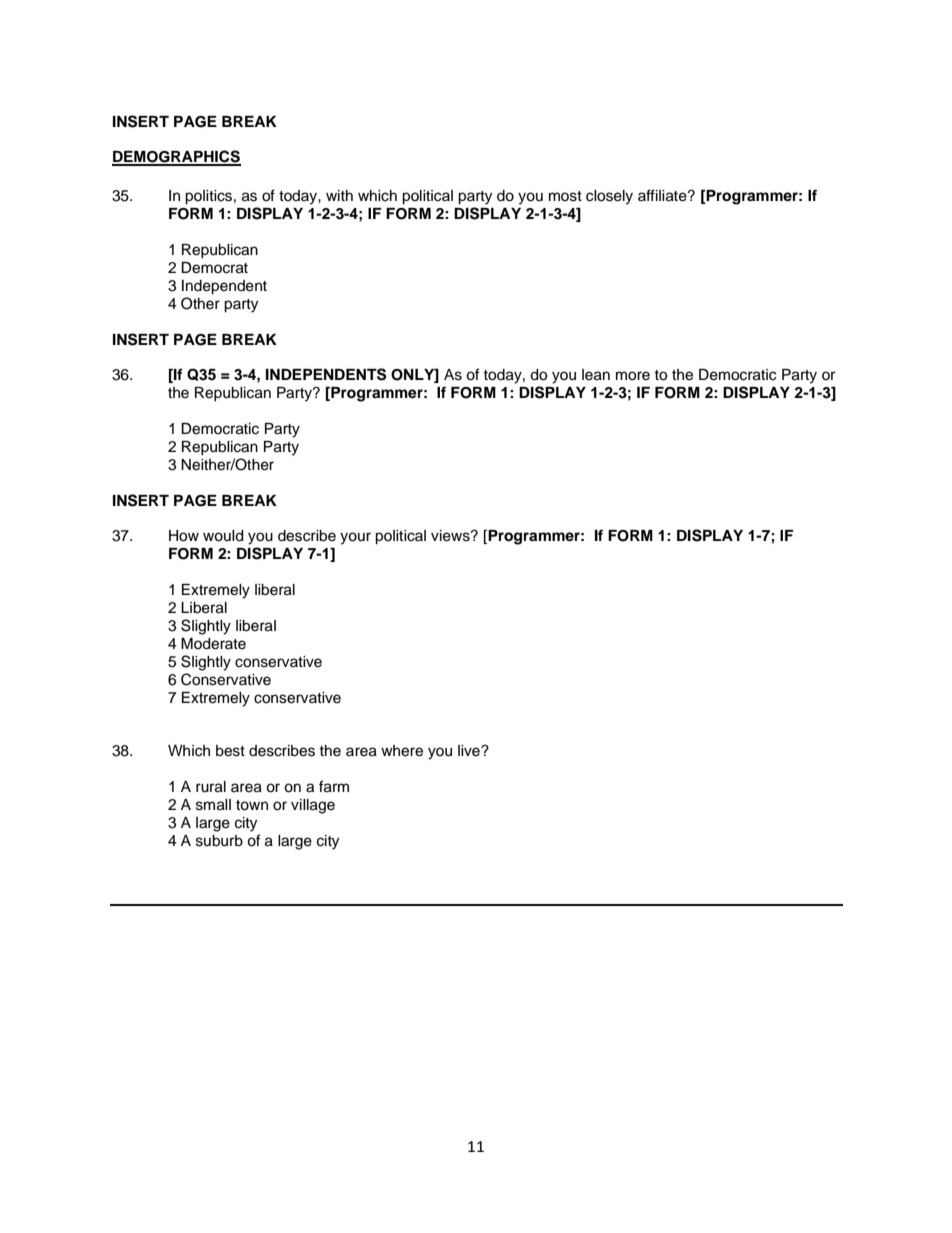 The height and width of the screenshot is (1233, 952). Describe the element at coordinates (339, 195) in the screenshot. I see `with` at that location.
